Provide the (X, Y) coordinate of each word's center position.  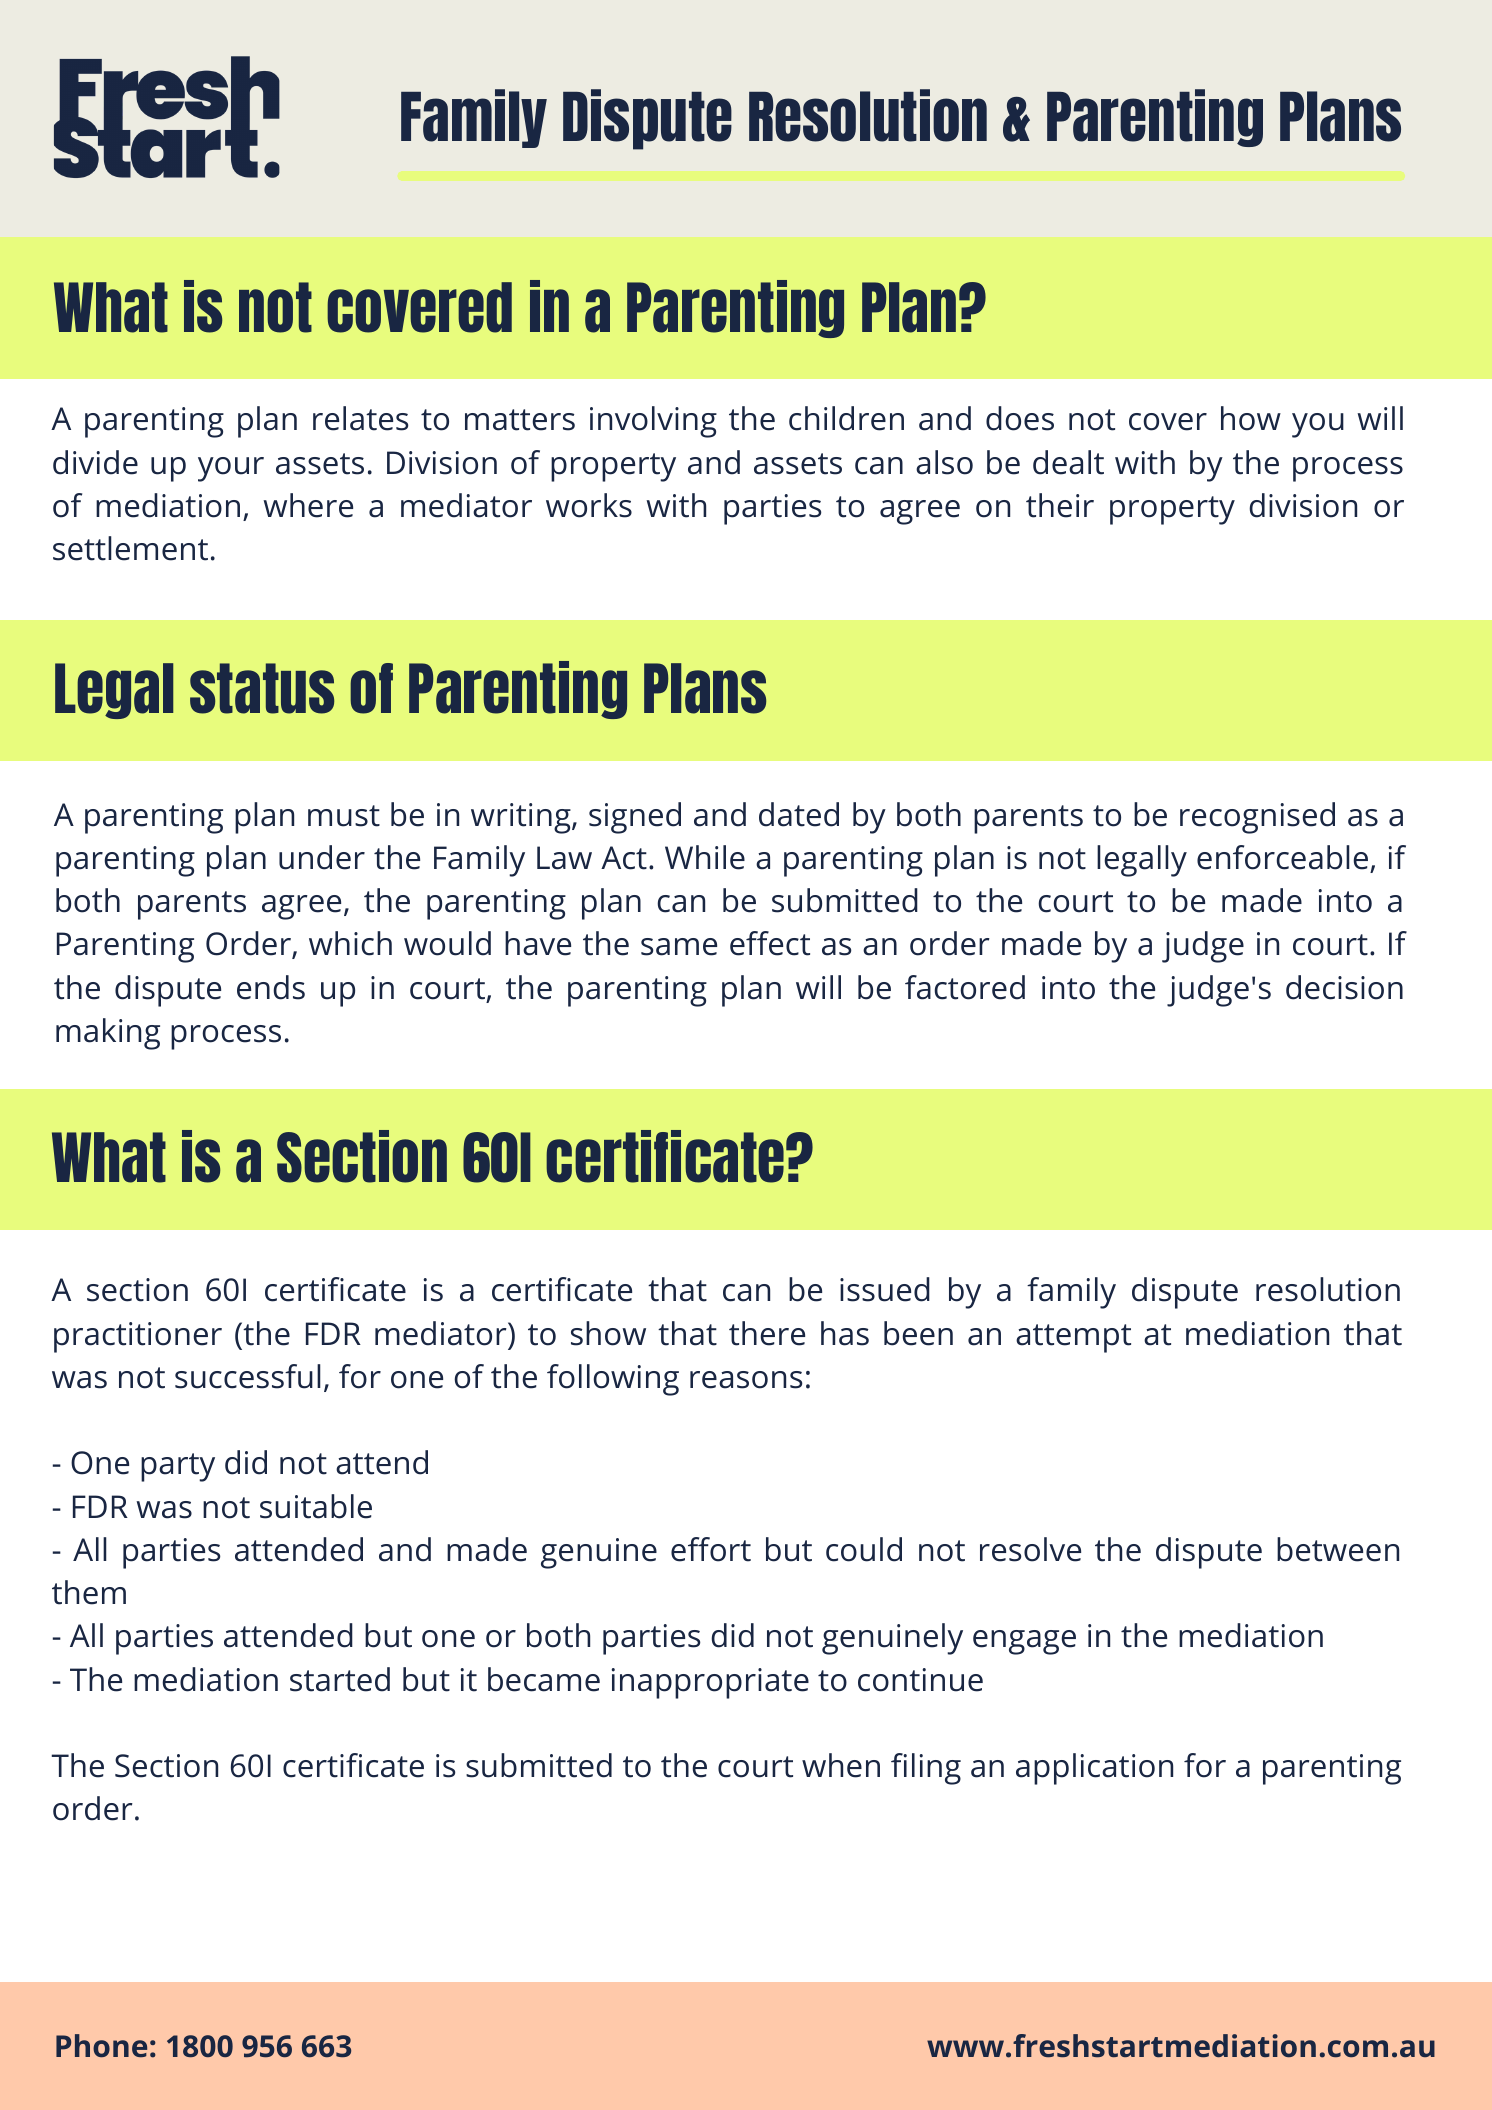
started (340, 1679)
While (705, 857)
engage (1024, 1642)
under (322, 857)
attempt (1073, 1338)
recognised (1257, 818)
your (231, 469)
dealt (1068, 462)
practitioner (138, 1337)
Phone (101, 2045)
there (767, 1333)
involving (653, 422)
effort (711, 1549)
